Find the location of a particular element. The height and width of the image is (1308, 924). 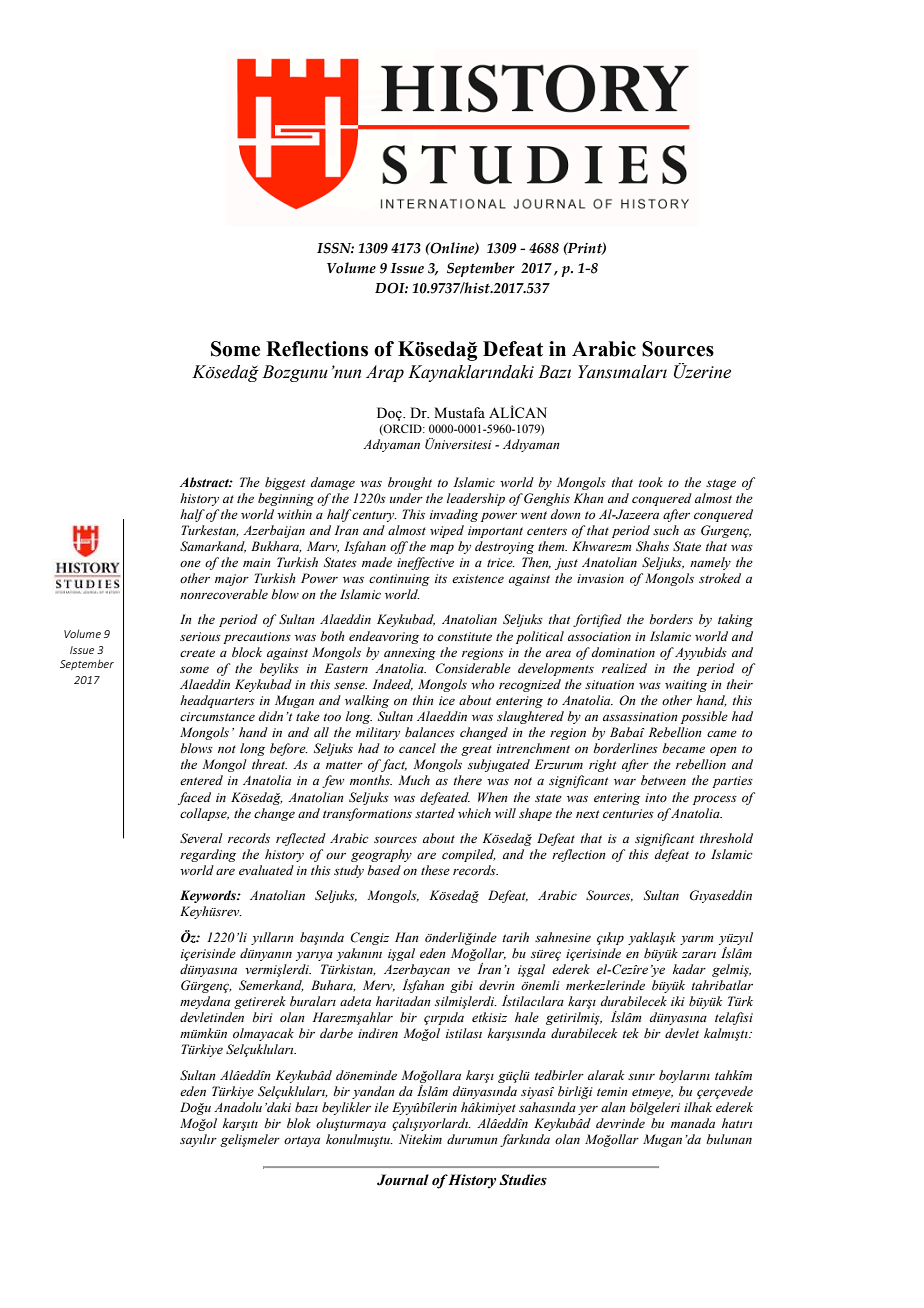

namely is located at coordinates (710, 563).
